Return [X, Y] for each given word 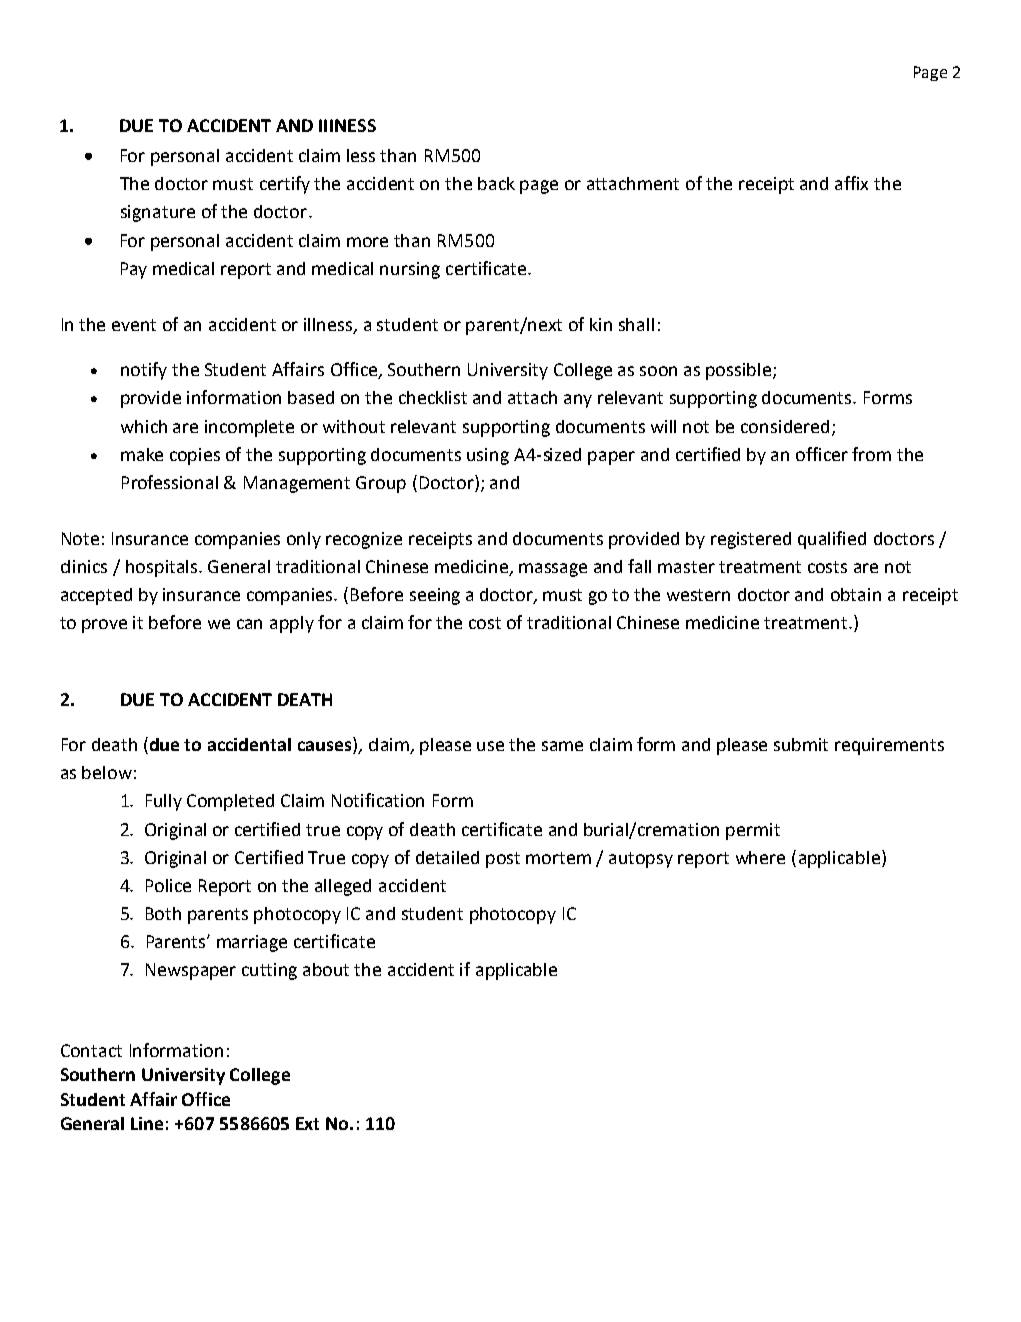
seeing [435, 596]
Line [147, 1123]
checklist [433, 397]
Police [168, 885]
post [503, 860]
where [760, 857]
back [496, 183]
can [249, 624]
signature [158, 213]
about [326, 969]
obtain [856, 594]
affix [851, 183]
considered [785, 426]
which [144, 426]
